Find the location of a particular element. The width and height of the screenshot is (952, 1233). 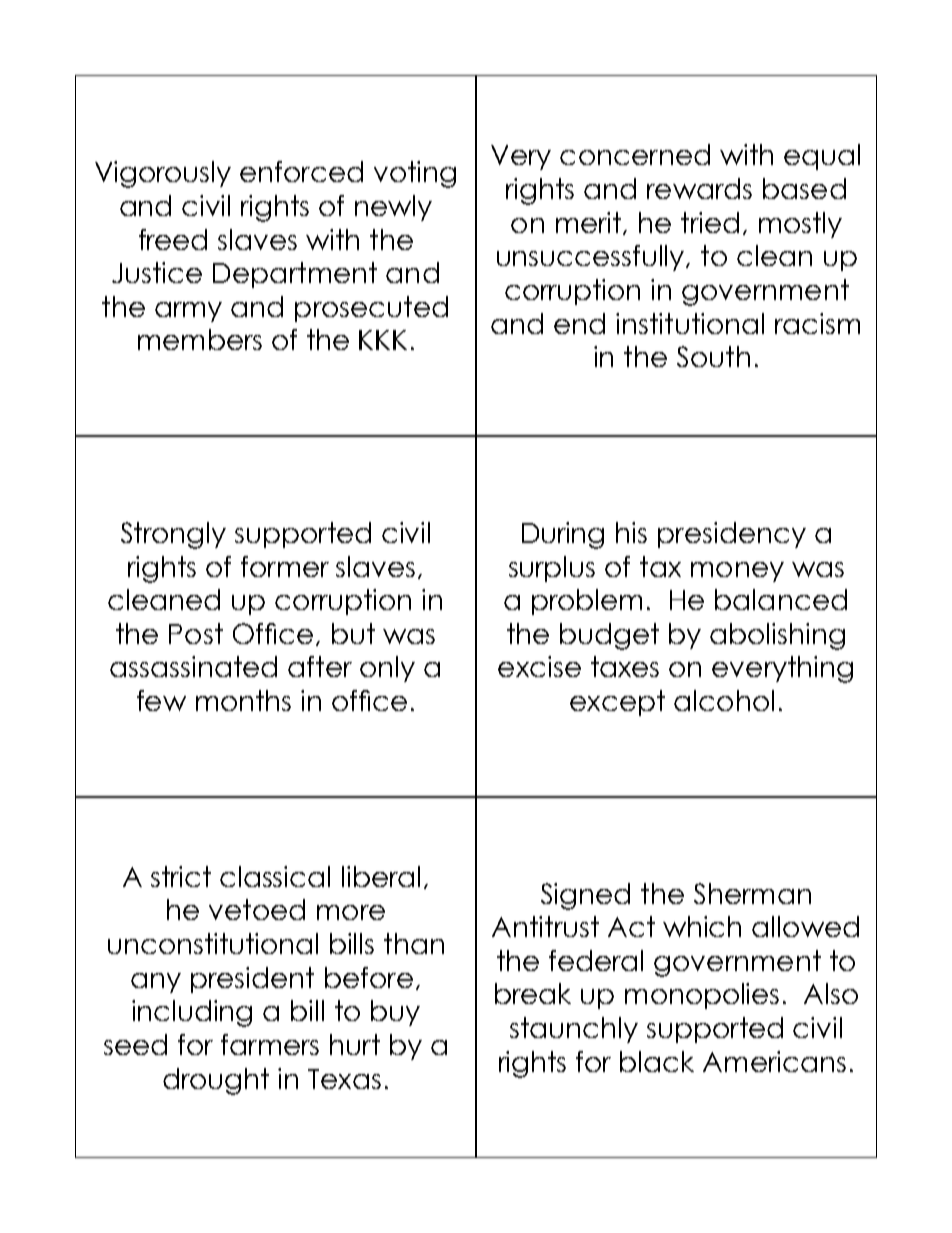

drought is located at coordinates (216, 1081).
